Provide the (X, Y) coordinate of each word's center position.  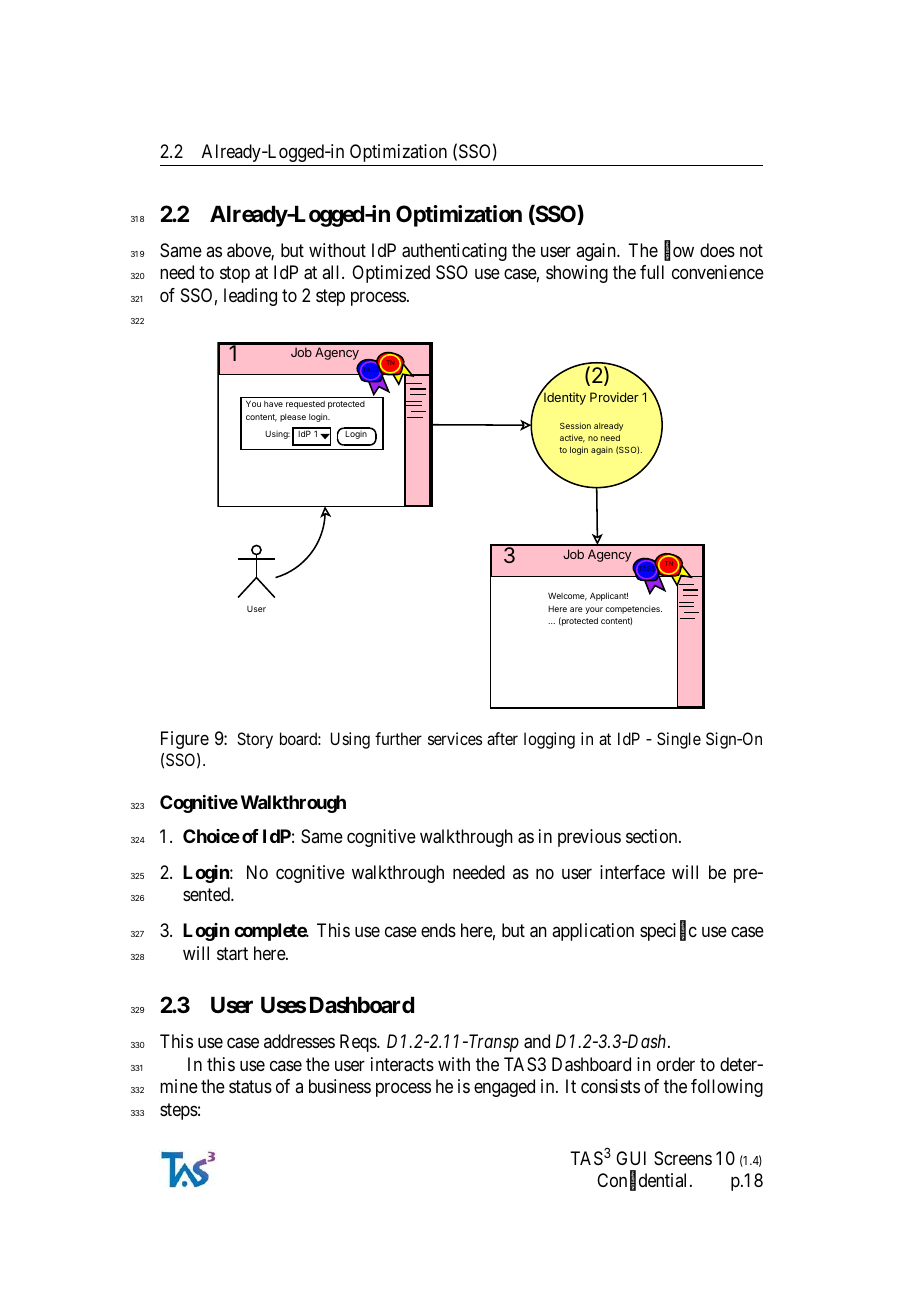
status (250, 1087)
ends (438, 930)
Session (575, 425)
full (652, 272)
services (455, 738)
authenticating (454, 252)
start (232, 953)
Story (255, 740)
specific (668, 931)
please (293, 418)
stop (235, 275)
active (572, 438)
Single (679, 740)
